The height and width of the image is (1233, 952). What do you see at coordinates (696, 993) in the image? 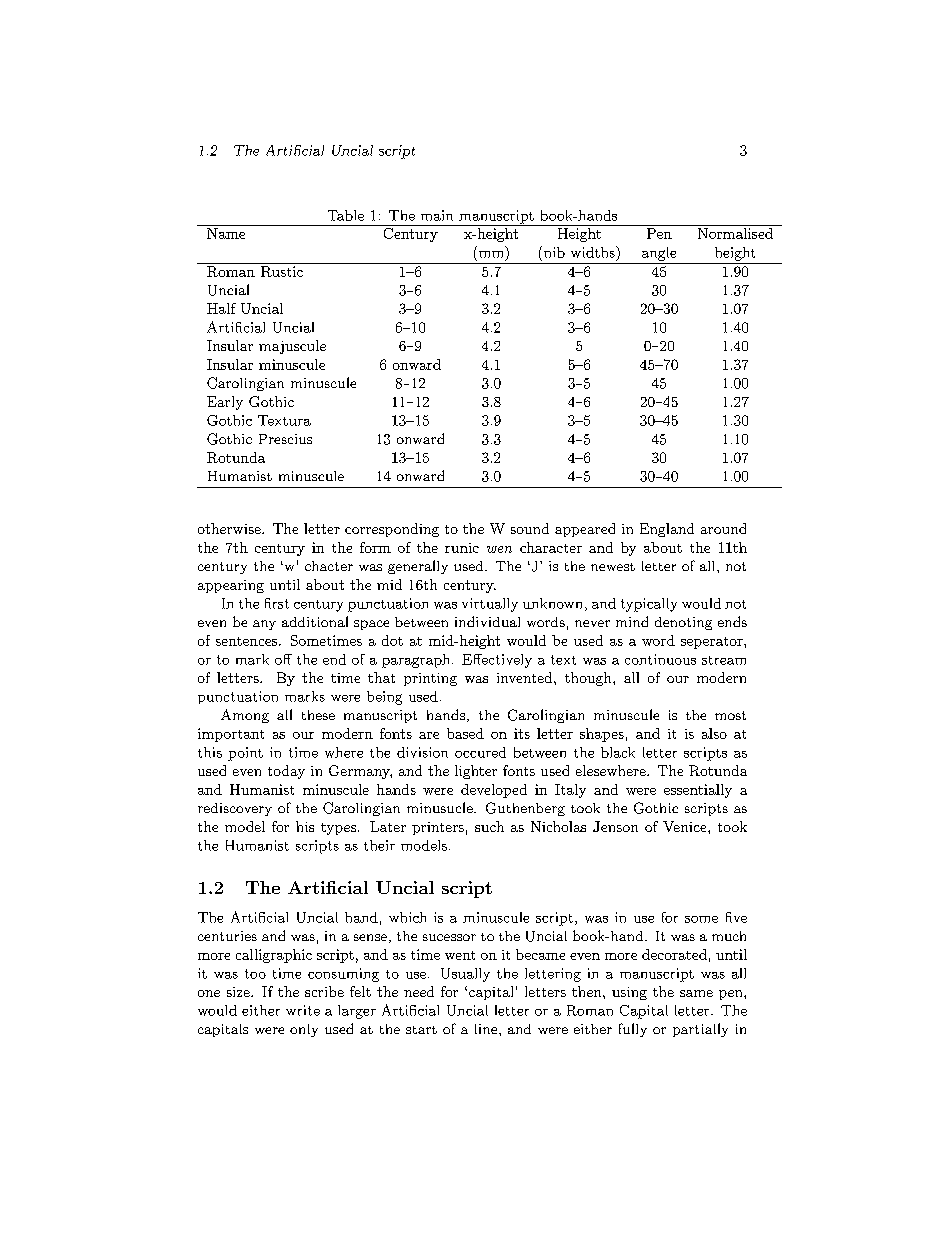
I see `same` at bounding box center [696, 993].
